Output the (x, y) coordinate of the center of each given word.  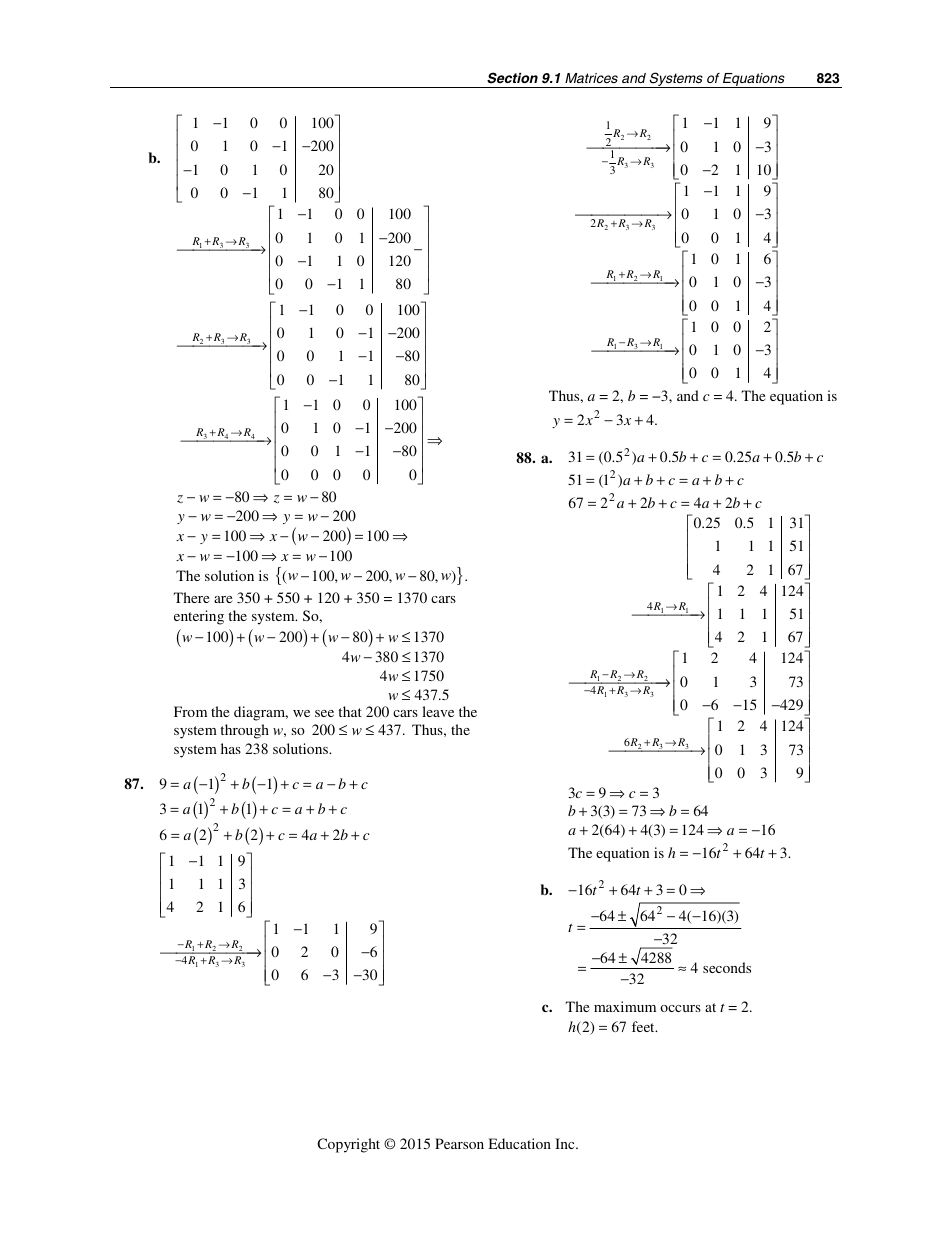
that (350, 711)
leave (438, 711)
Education (519, 1143)
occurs (680, 1008)
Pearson (459, 1143)
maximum (625, 1006)
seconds (727, 967)
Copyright (348, 1145)
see (324, 713)
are (223, 599)
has (231, 748)
